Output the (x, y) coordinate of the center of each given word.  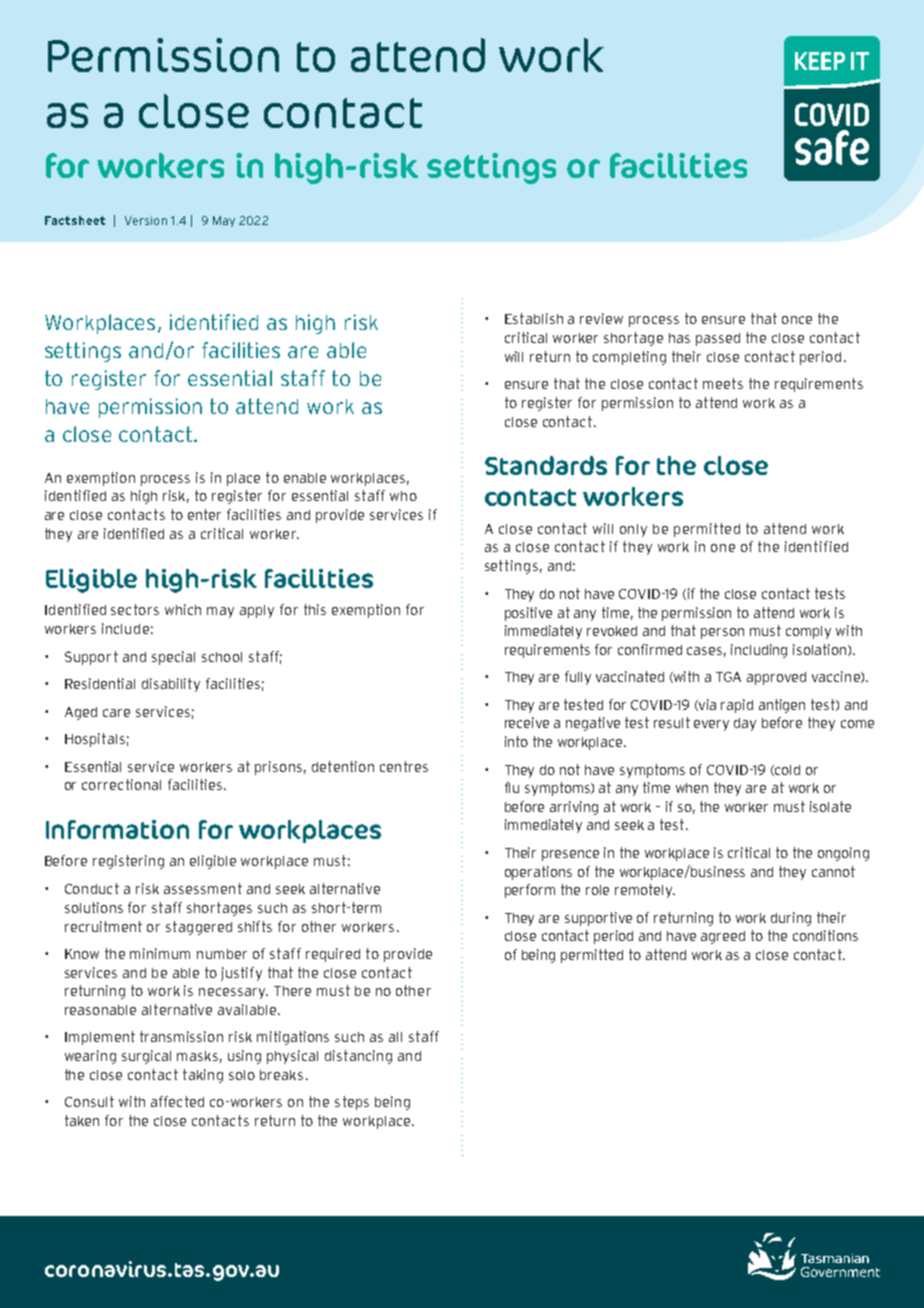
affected (177, 1101)
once (797, 320)
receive (527, 722)
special (173, 658)
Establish (534, 318)
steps (352, 1103)
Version (146, 220)
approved (776, 678)
